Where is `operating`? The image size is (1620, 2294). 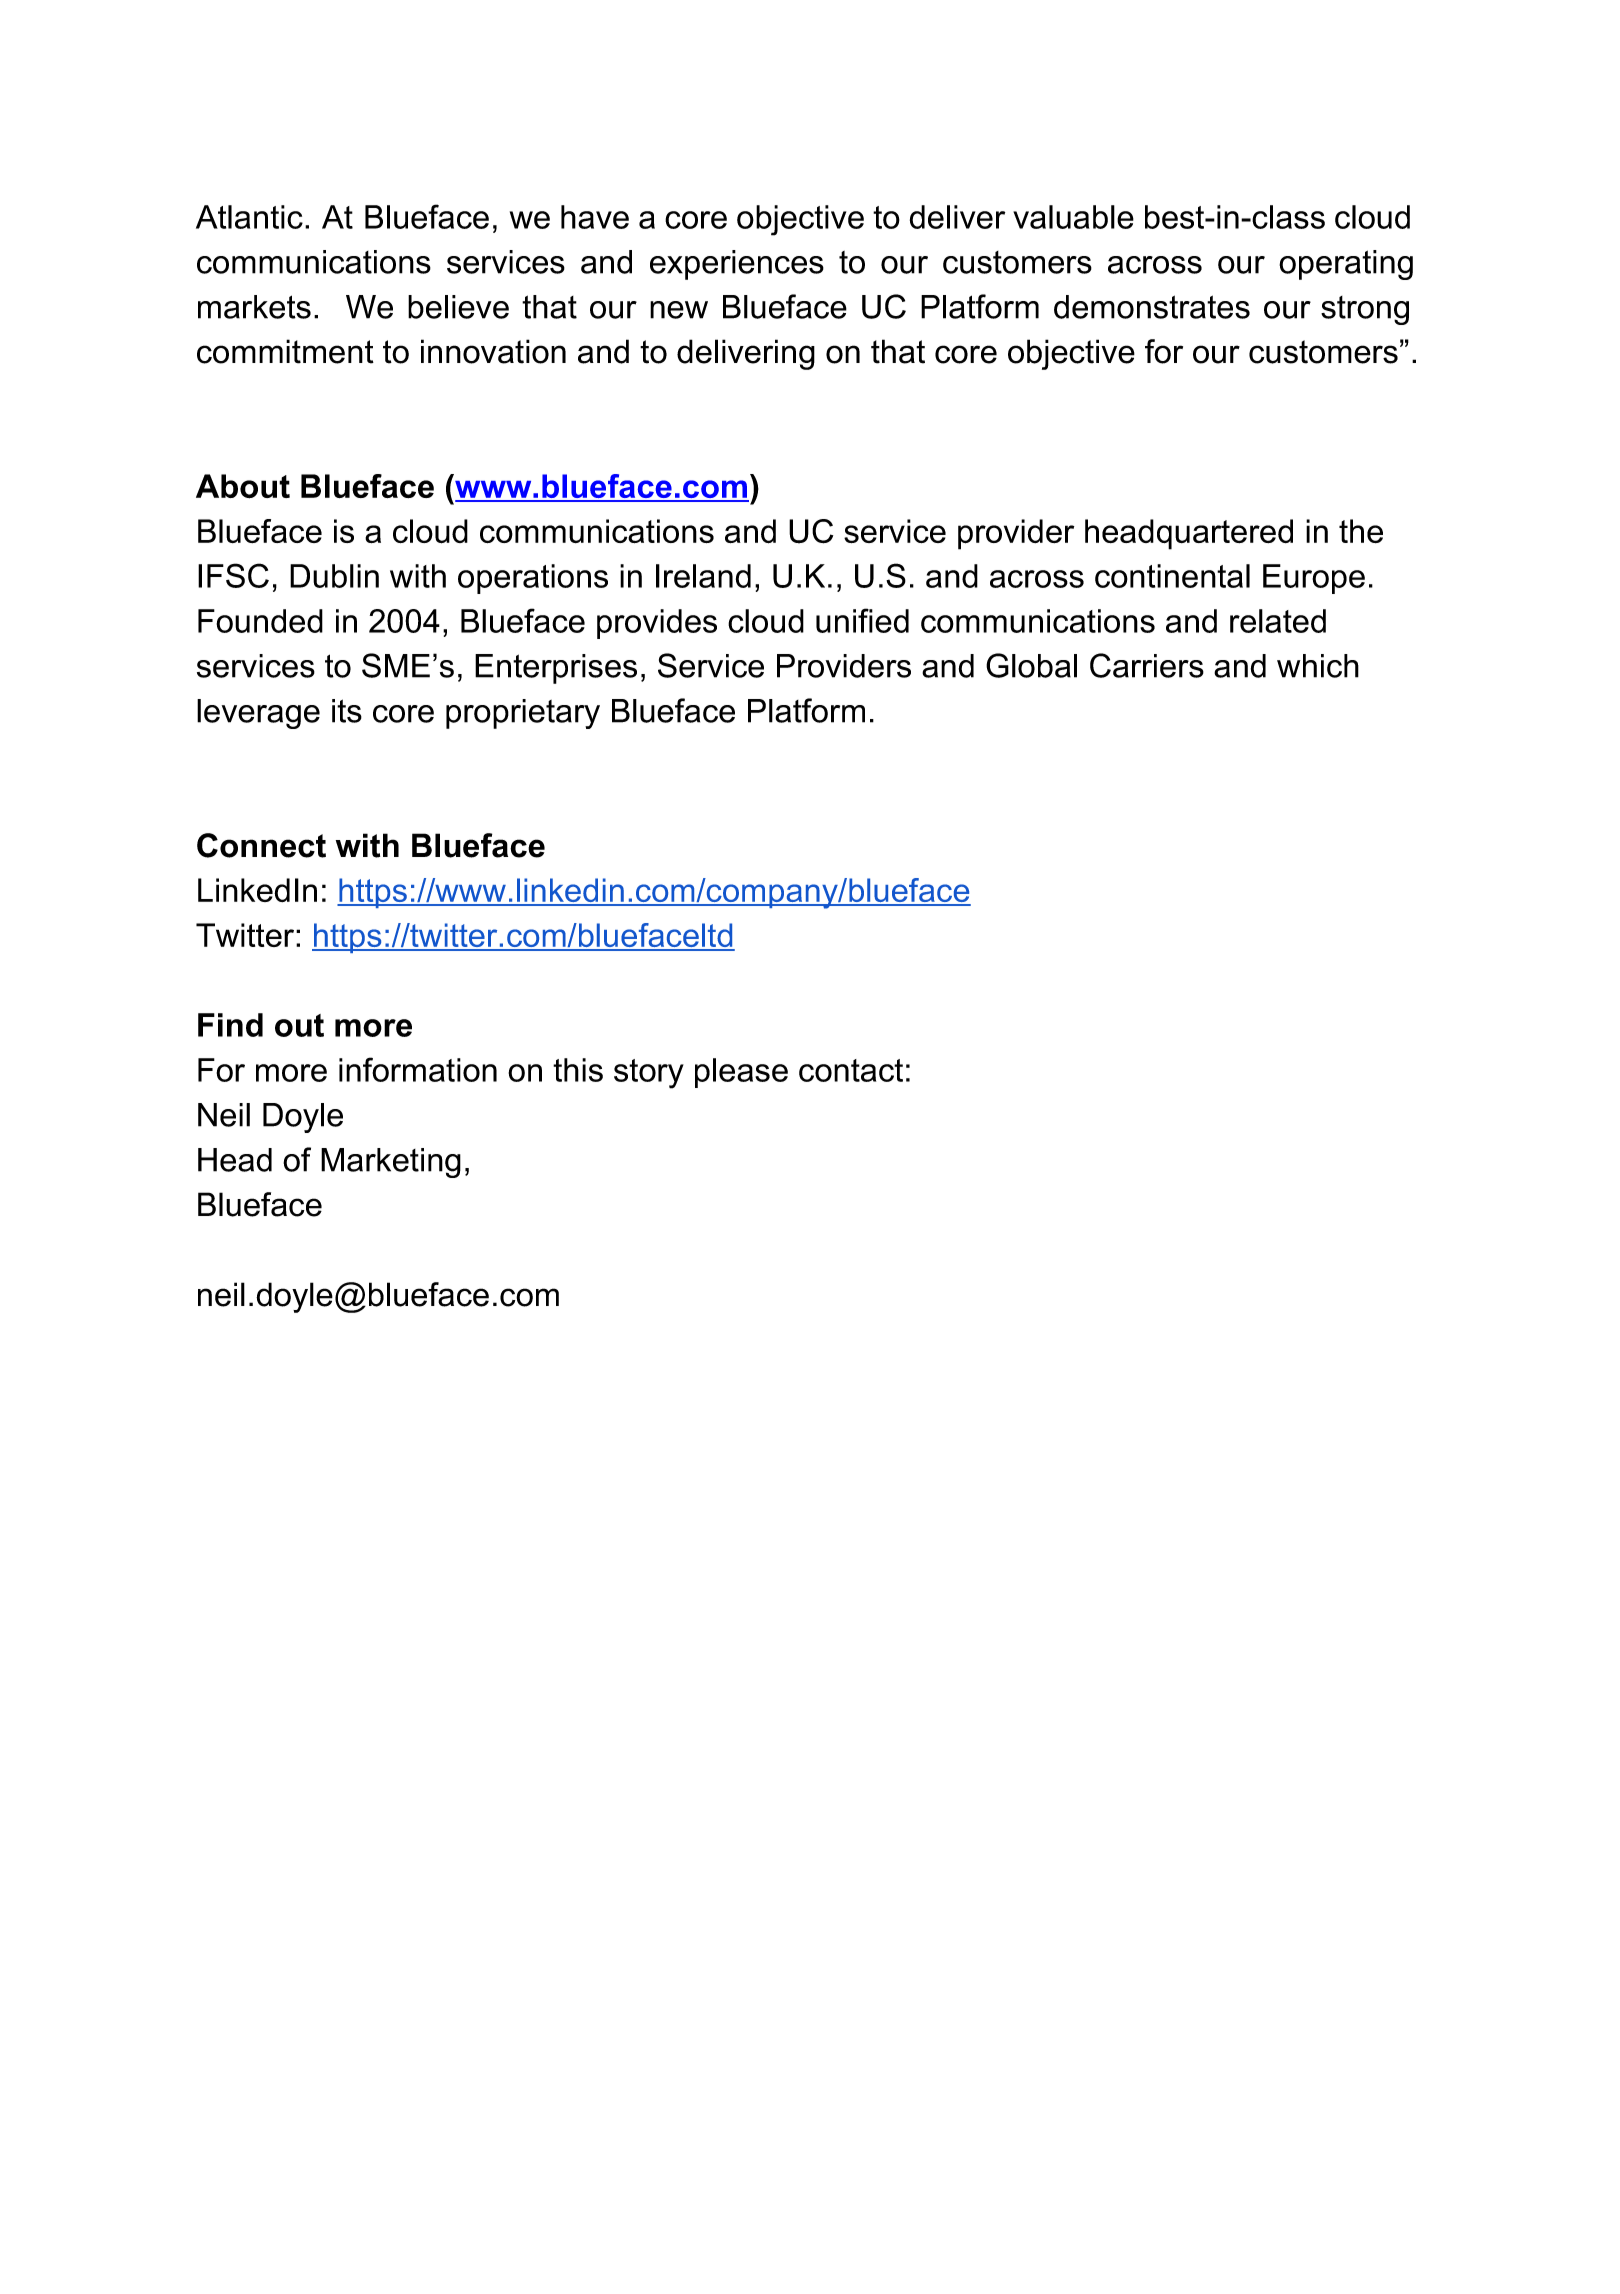 operating is located at coordinates (1346, 265).
